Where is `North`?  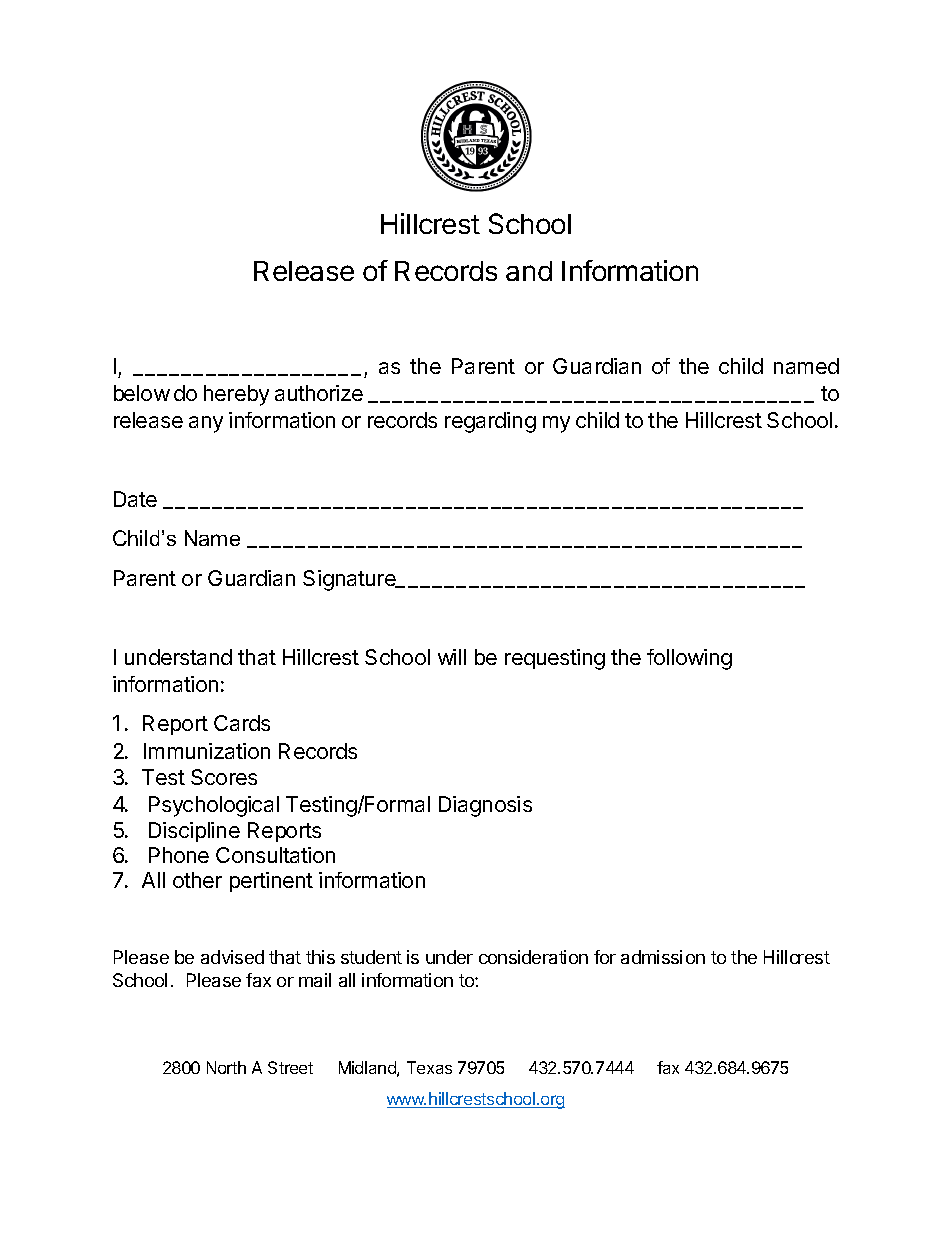
North is located at coordinates (226, 1067).
